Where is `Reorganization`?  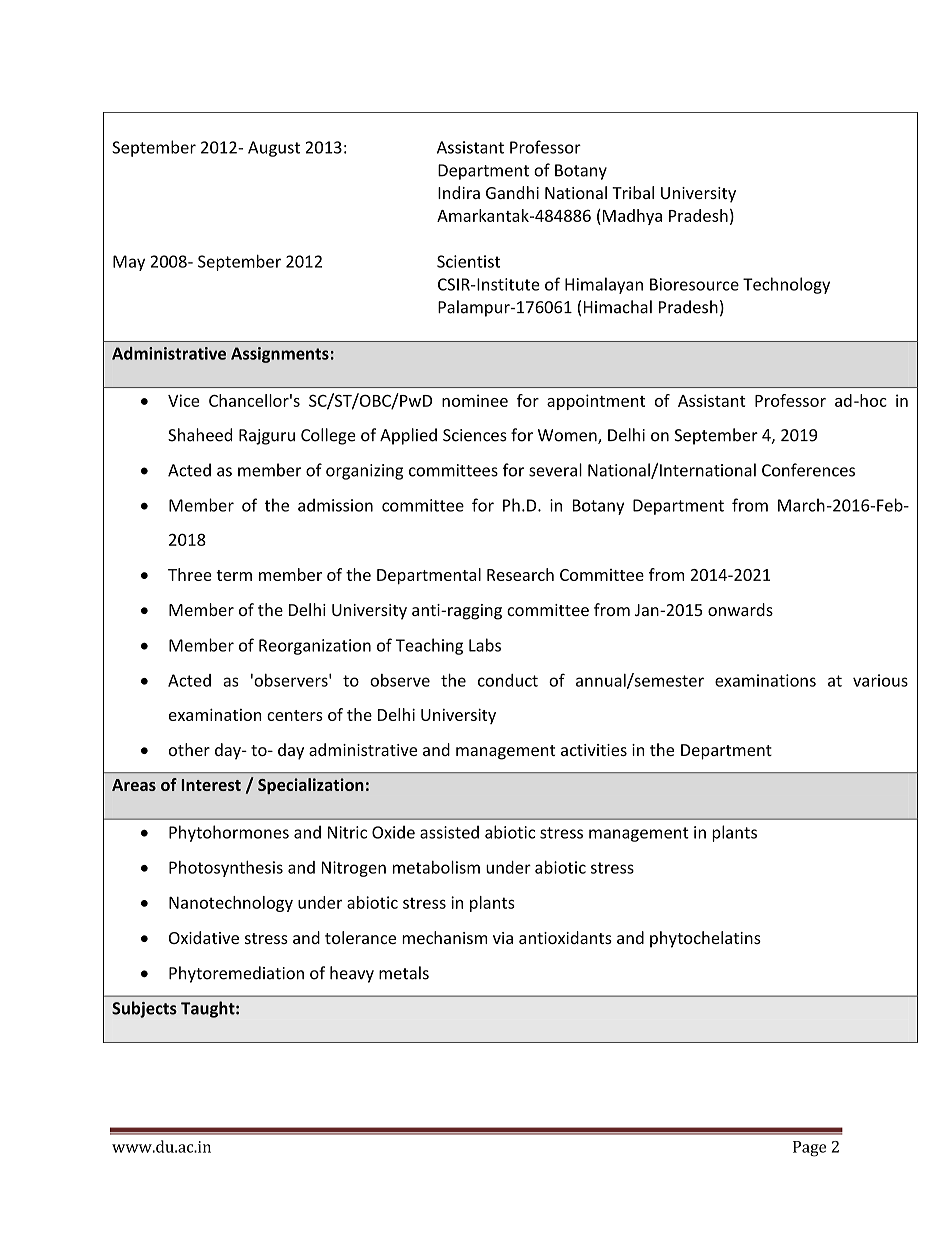 Reorganization is located at coordinates (315, 647).
